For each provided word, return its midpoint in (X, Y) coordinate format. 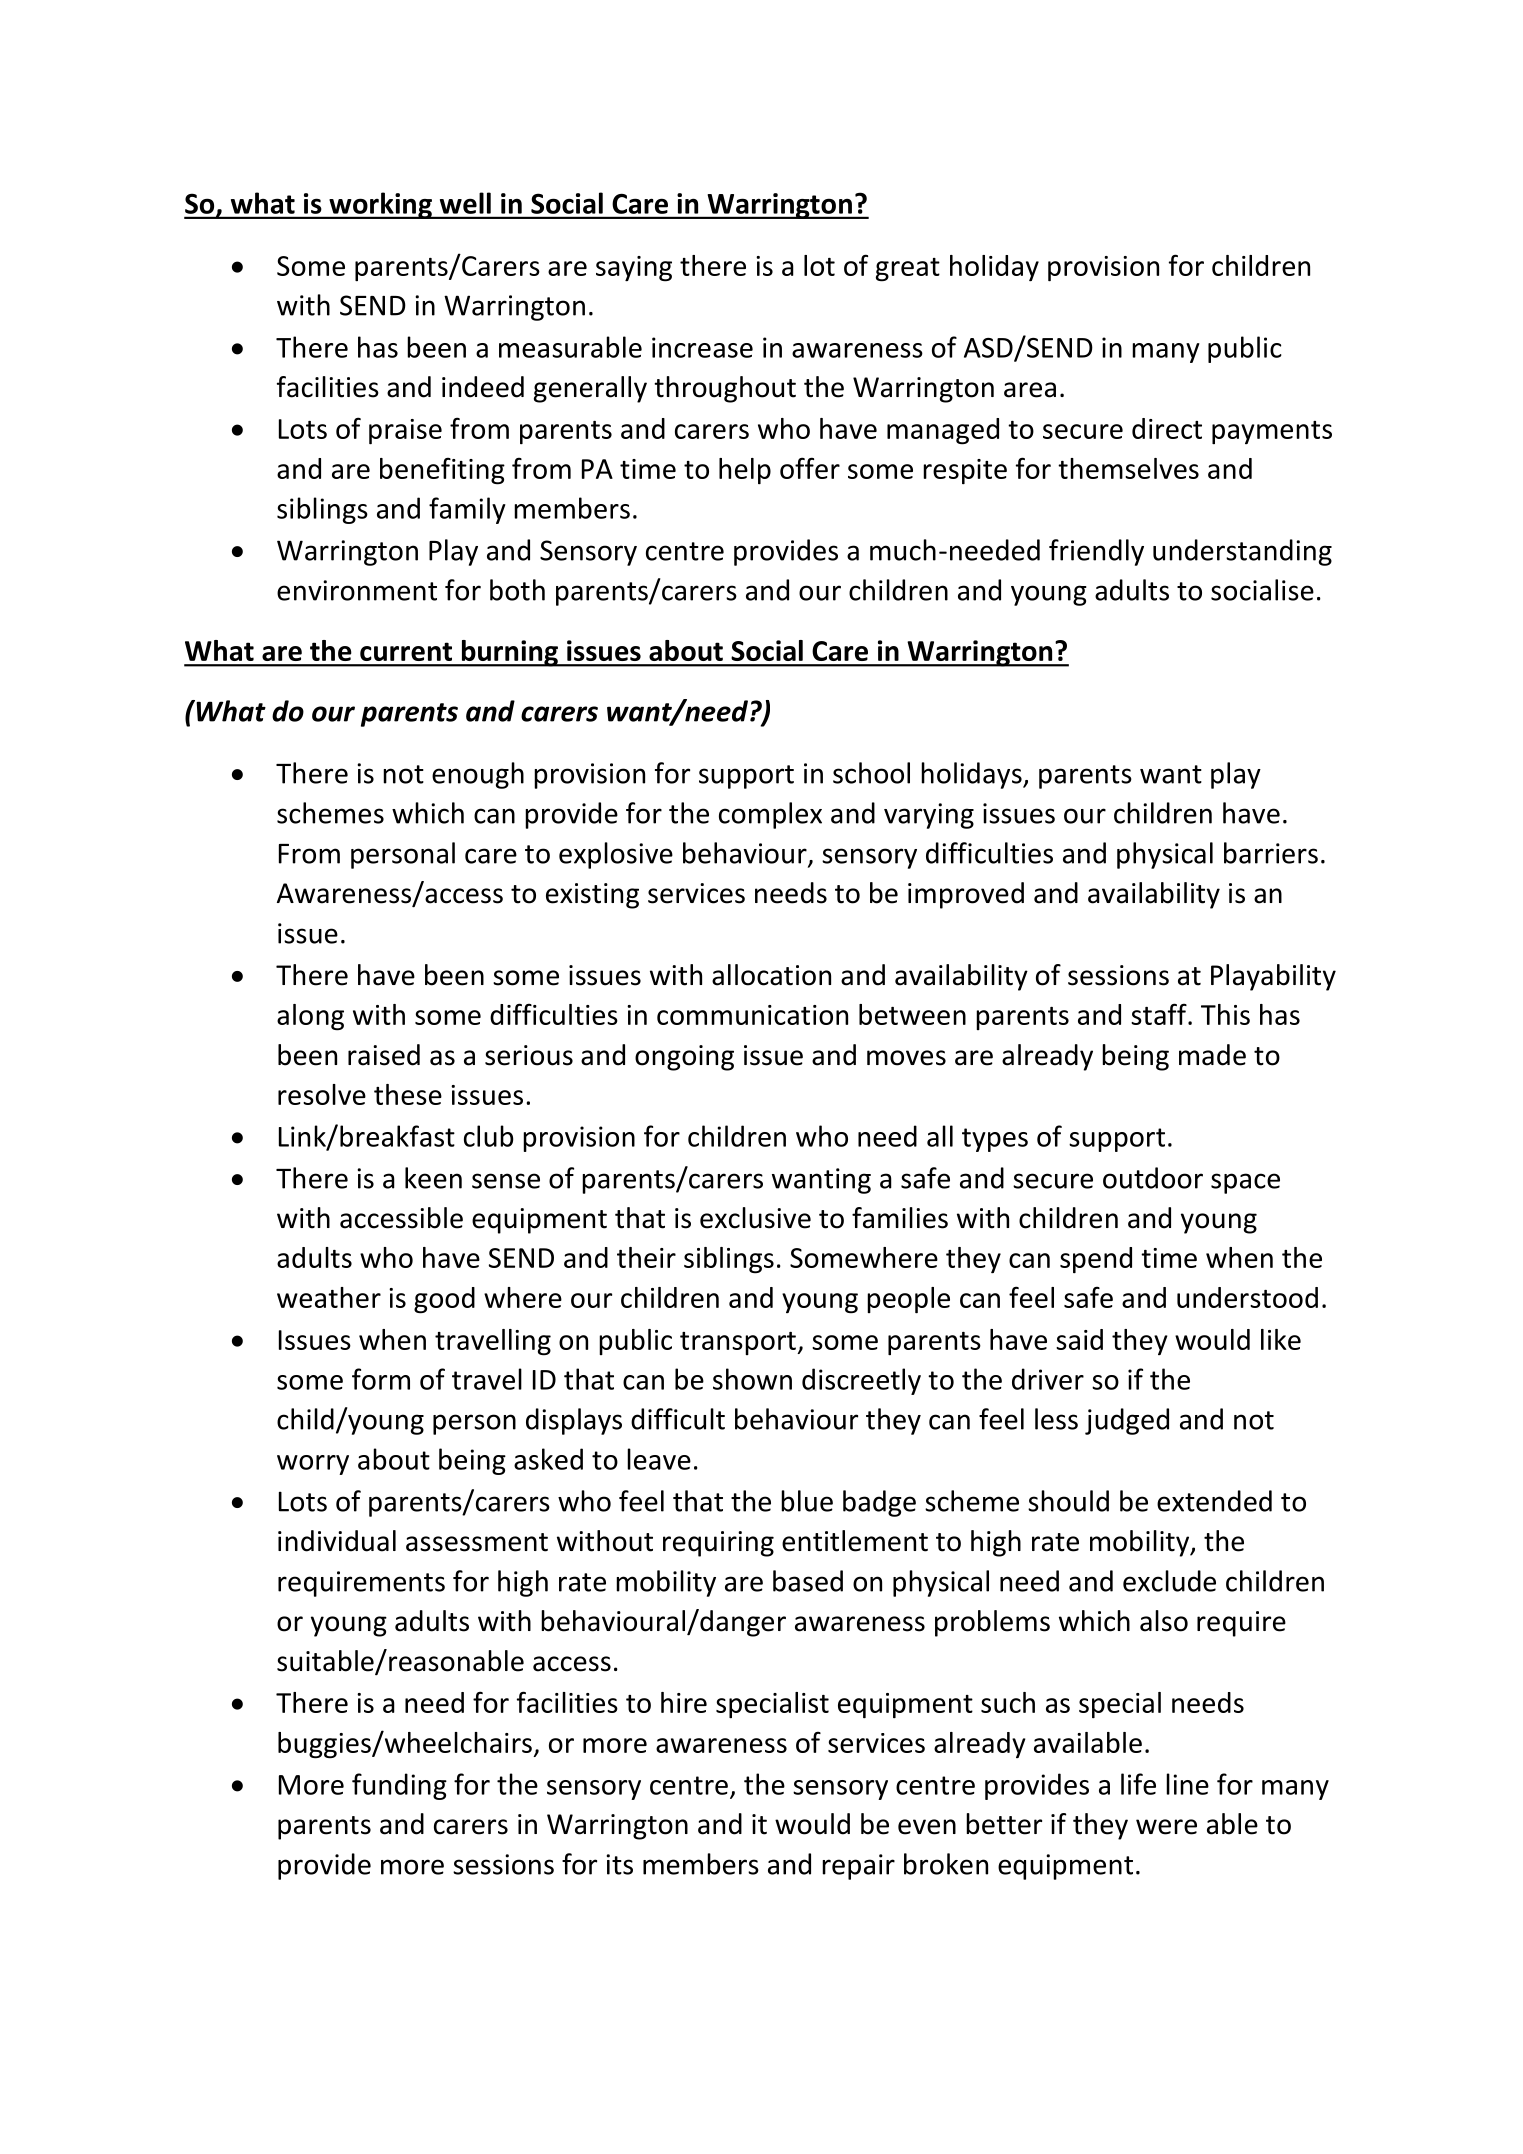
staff (1160, 1014)
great (908, 270)
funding (399, 1786)
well (465, 203)
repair (858, 1867)
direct (1167, 428)
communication (752, 1015)
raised (384, 1055)
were (1166, 1827)
